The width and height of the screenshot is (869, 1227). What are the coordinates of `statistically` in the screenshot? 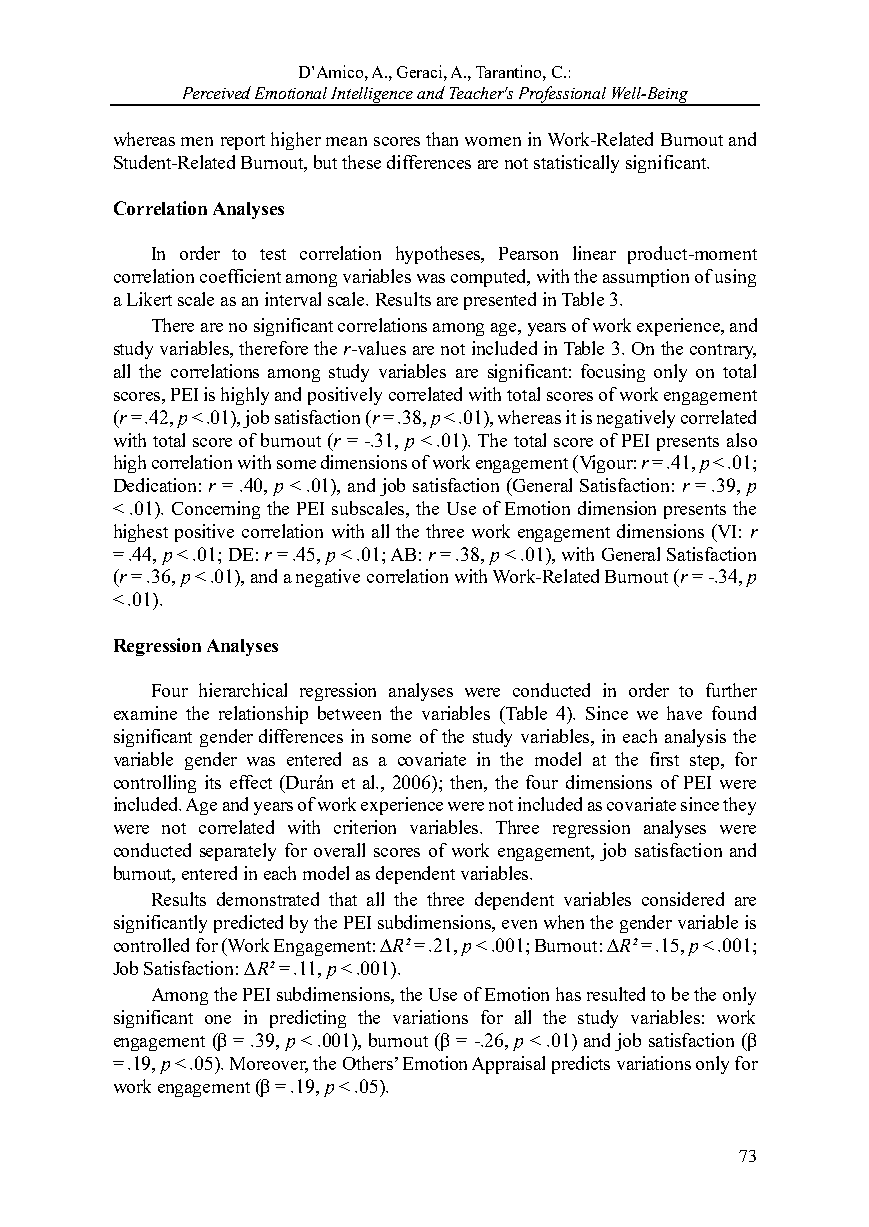 It's located at (576, 164).
